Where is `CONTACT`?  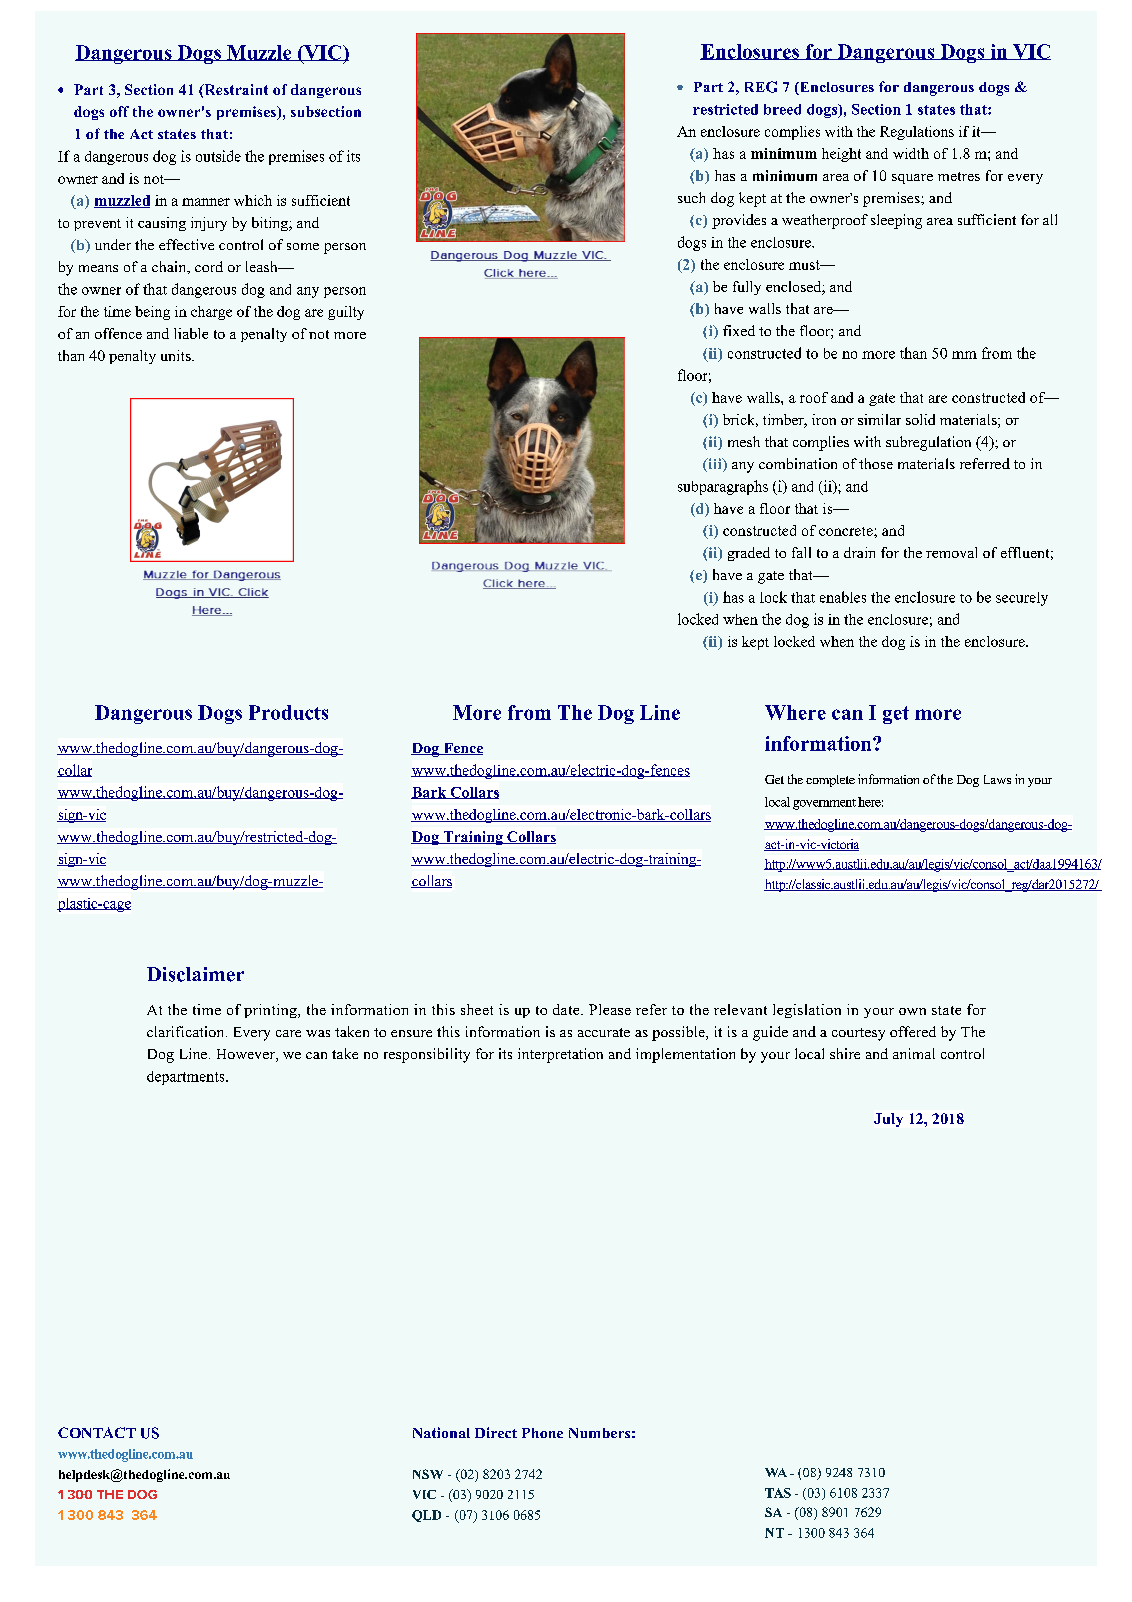
CONTACT is located at coordinates (97, 1432).
